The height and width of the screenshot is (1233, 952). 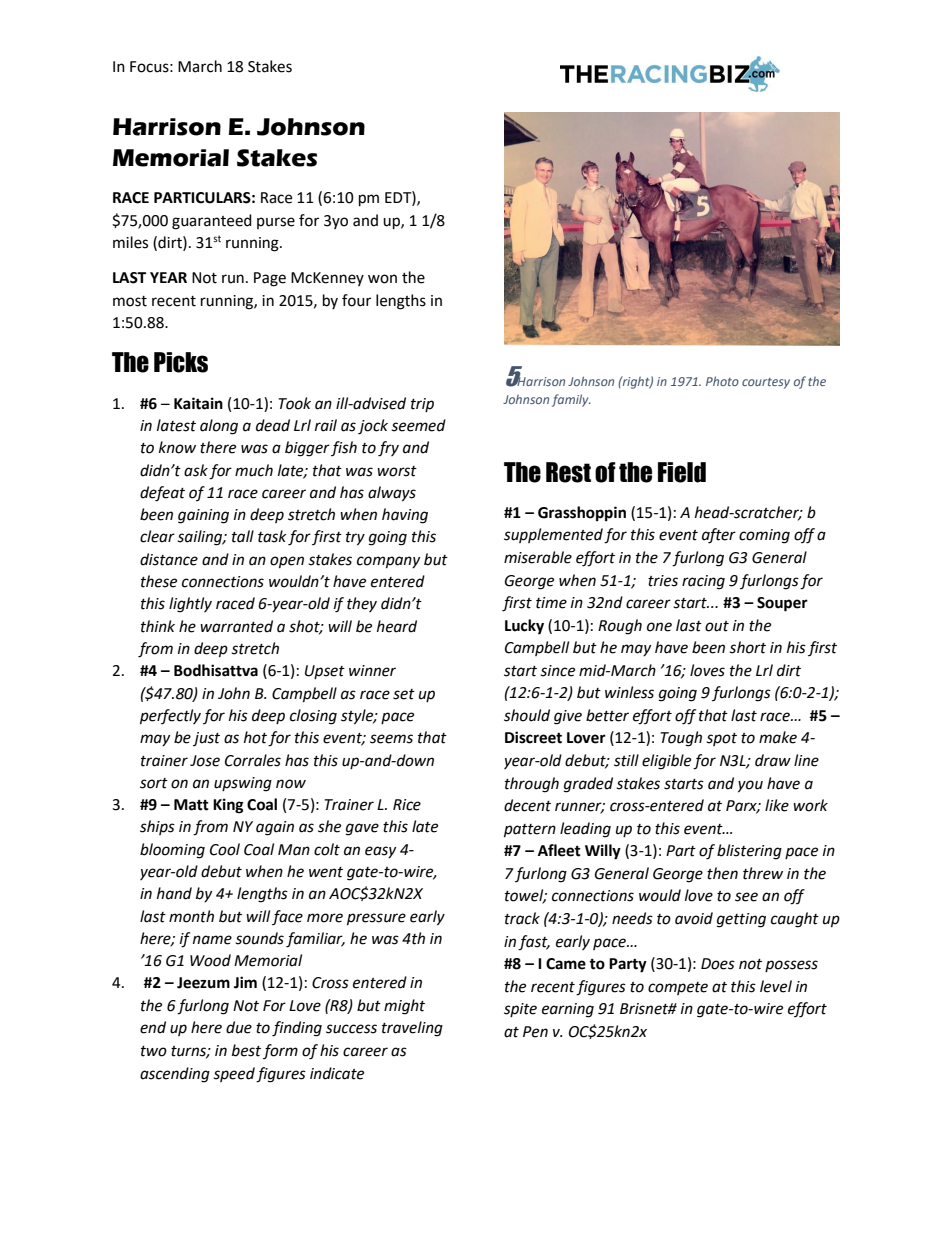 What do you see at coordinates (382, 279) in the screenshot?
I see `won` at bounding box center [382, 279].
